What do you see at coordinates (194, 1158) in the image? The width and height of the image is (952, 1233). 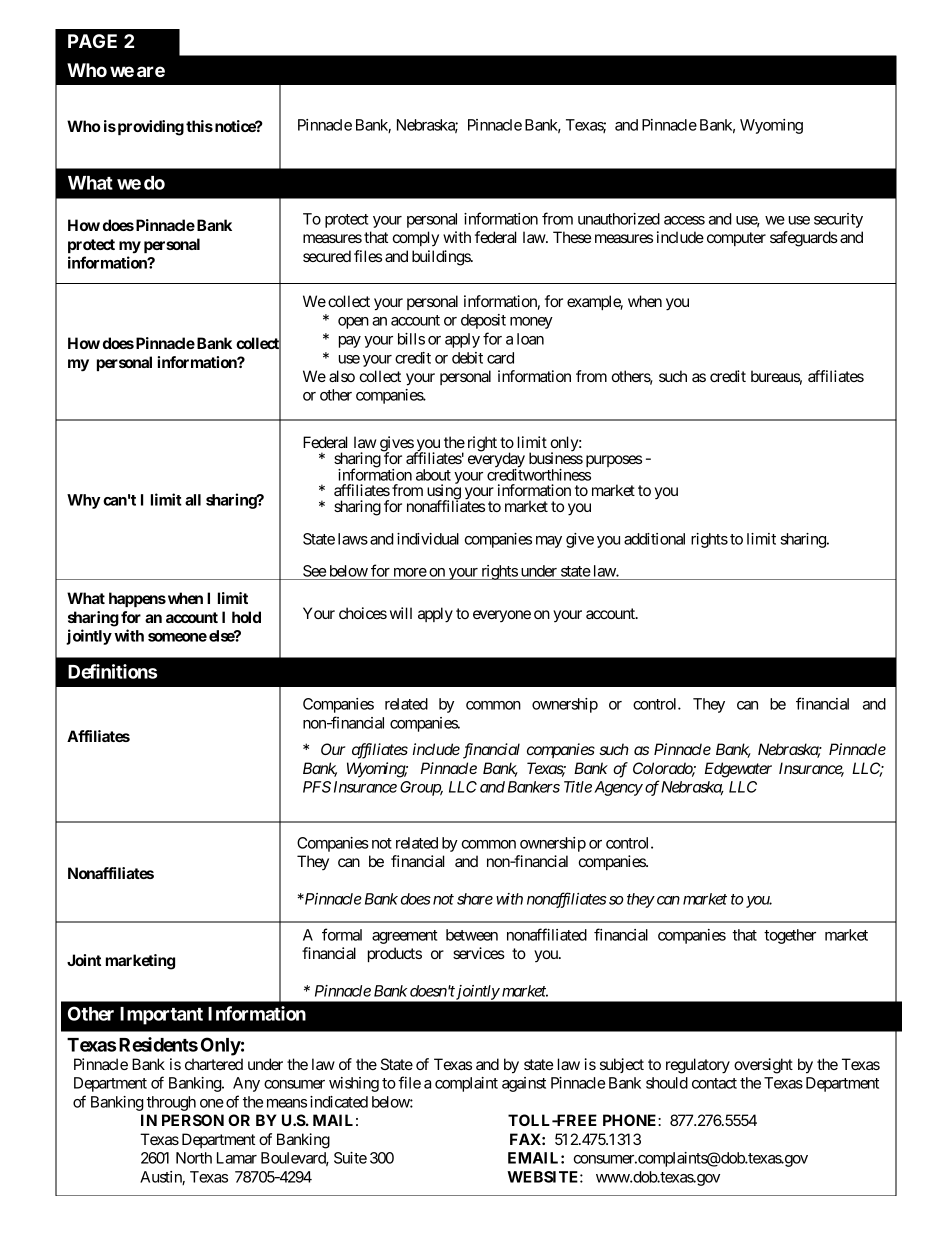 I see `North` at bounding box center [194, 1158].
